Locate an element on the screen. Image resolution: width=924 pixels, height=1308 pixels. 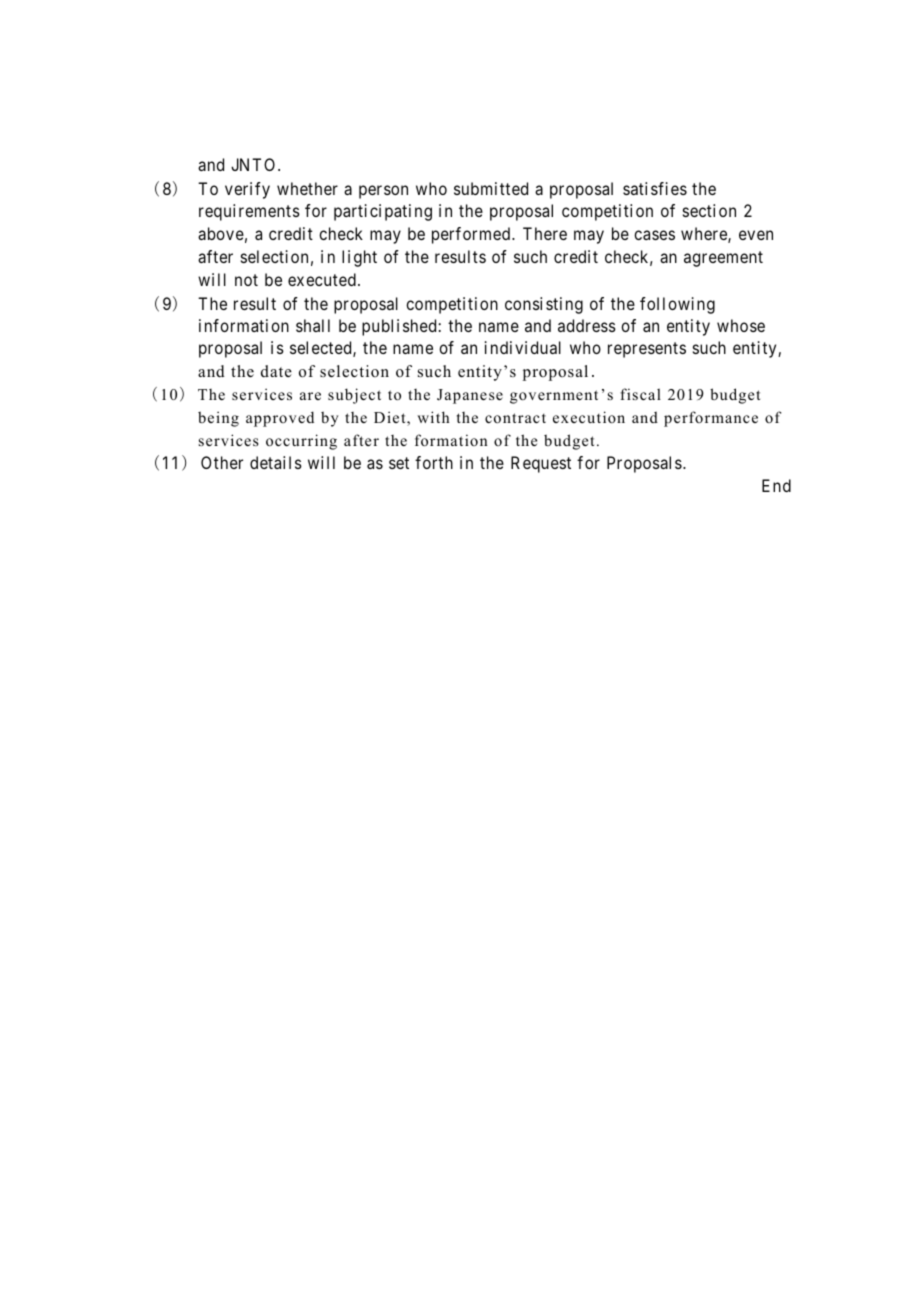
details is located at coordinates (276, 462).
